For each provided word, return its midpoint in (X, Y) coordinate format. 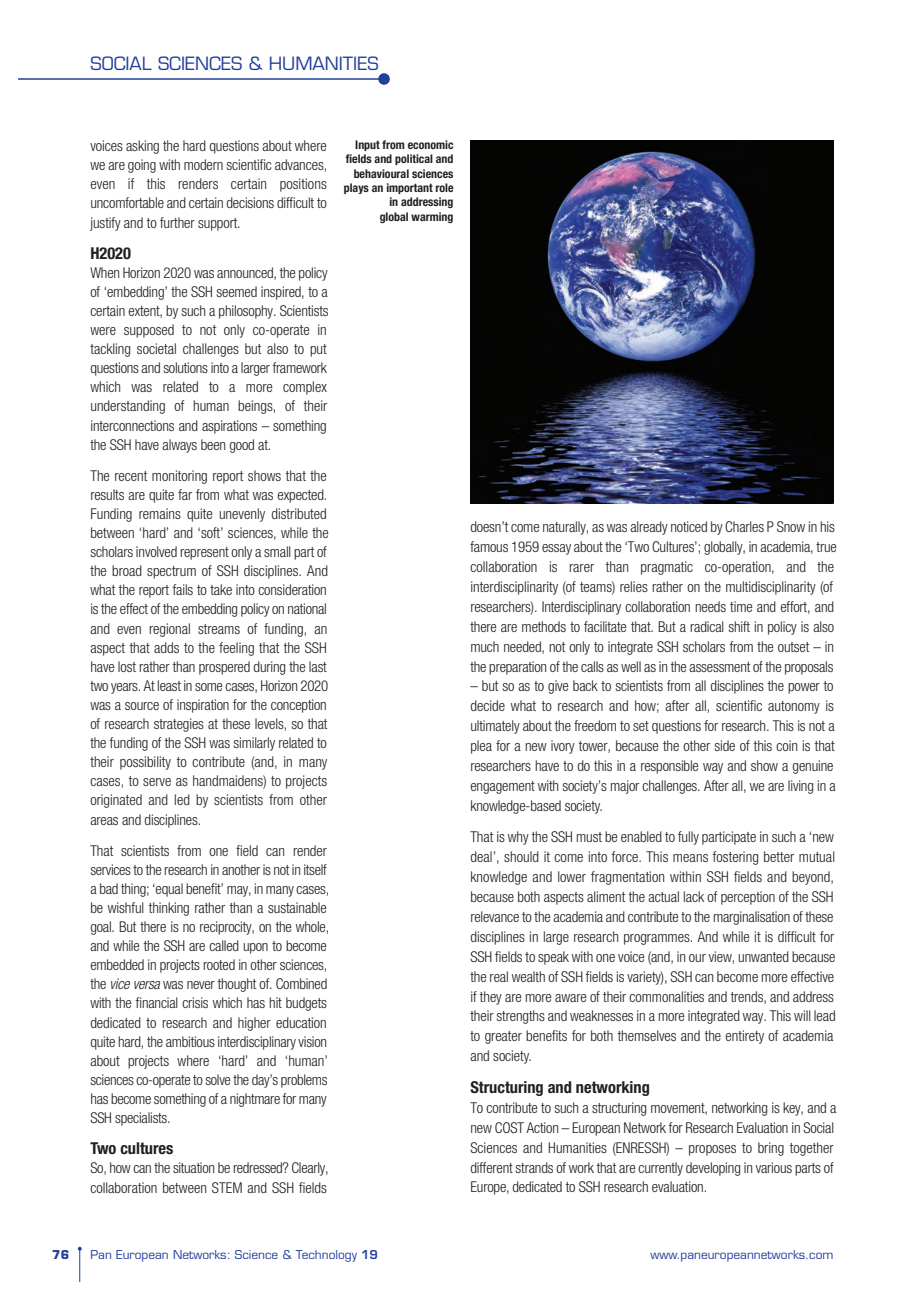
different (492, 1167)
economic (431, 144)
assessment (719, 667)
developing (713, 1169)
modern (203, 164)
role (444, 187)
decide (488, 705)
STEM (227, 1187)
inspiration (203, 706)
